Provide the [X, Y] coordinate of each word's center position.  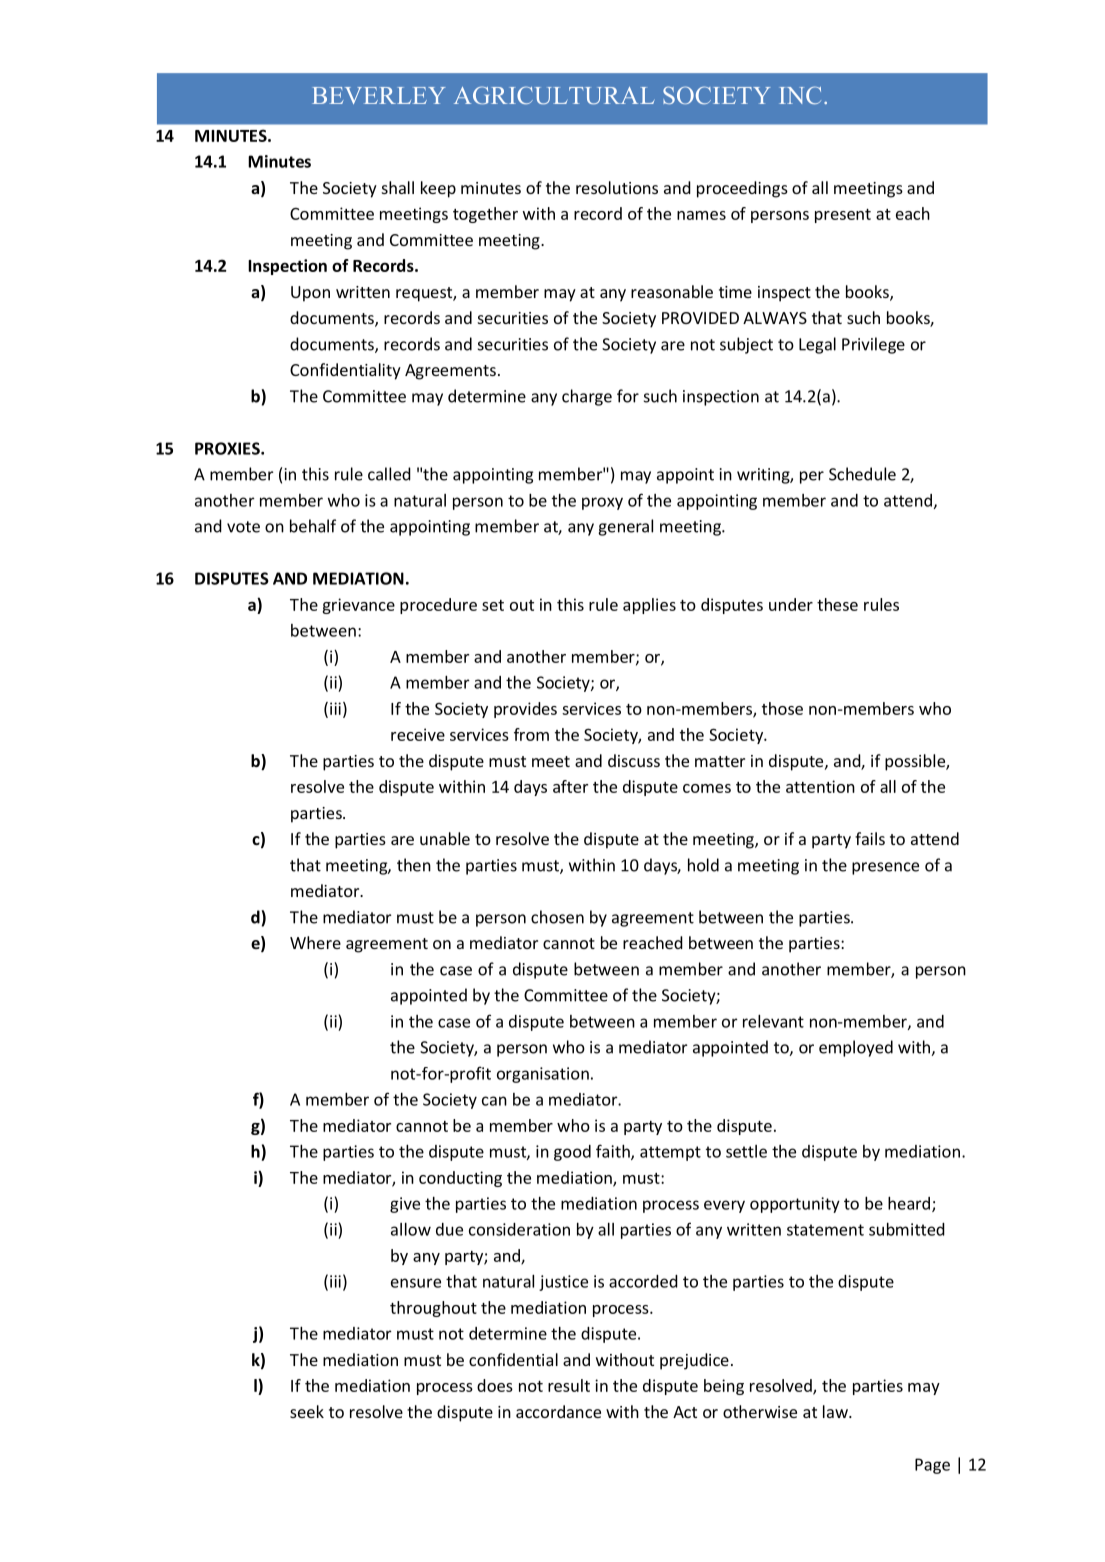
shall [398, 187]
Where [315, 942]
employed [856, 1048]
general [625, 527]
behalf [313, 526]
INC [800, 95]
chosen [557, 917]
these [837, 604]
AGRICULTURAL [554, 95]
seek [307, 1411]
